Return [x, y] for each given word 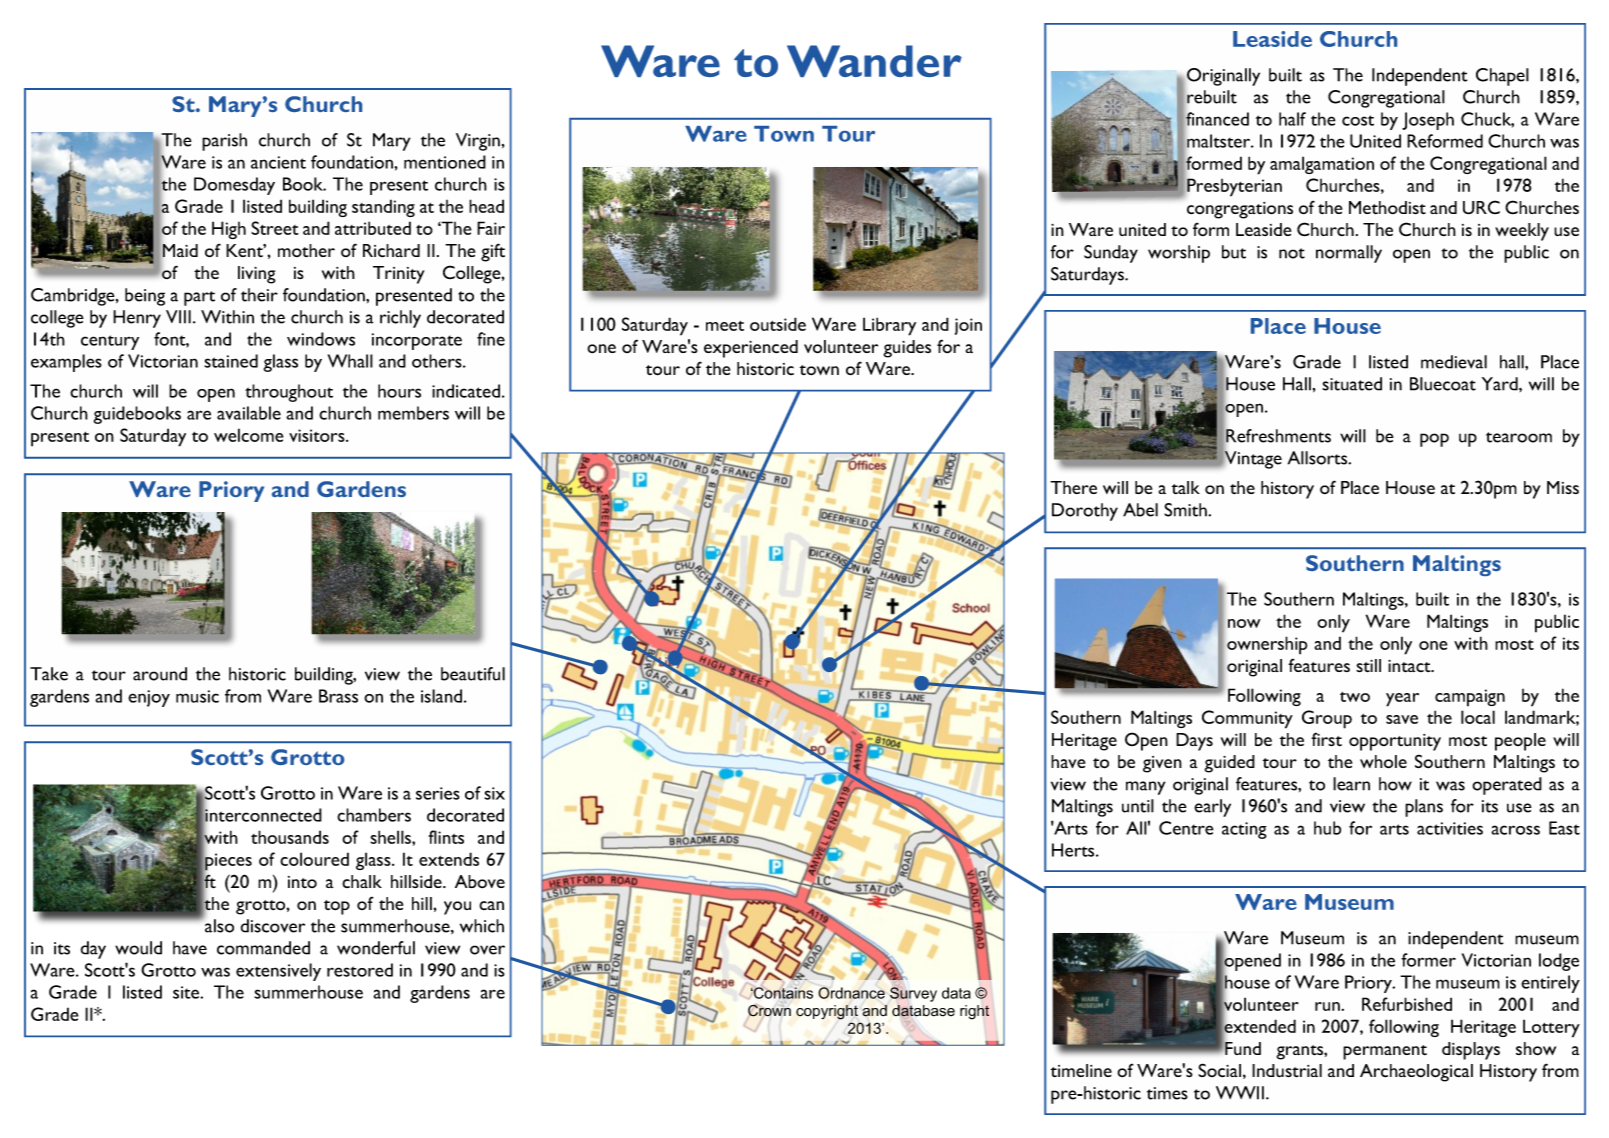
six [494, 793]
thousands [290, 837]
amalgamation [1322, 165]
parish [224, 142]
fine [491, 339]
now [1244, 623]
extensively [278, 972]
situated [1352, 384]
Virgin [478, 142]
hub [1327, 828]
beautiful [473, 674]
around [160, 674]
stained [231, 361]
